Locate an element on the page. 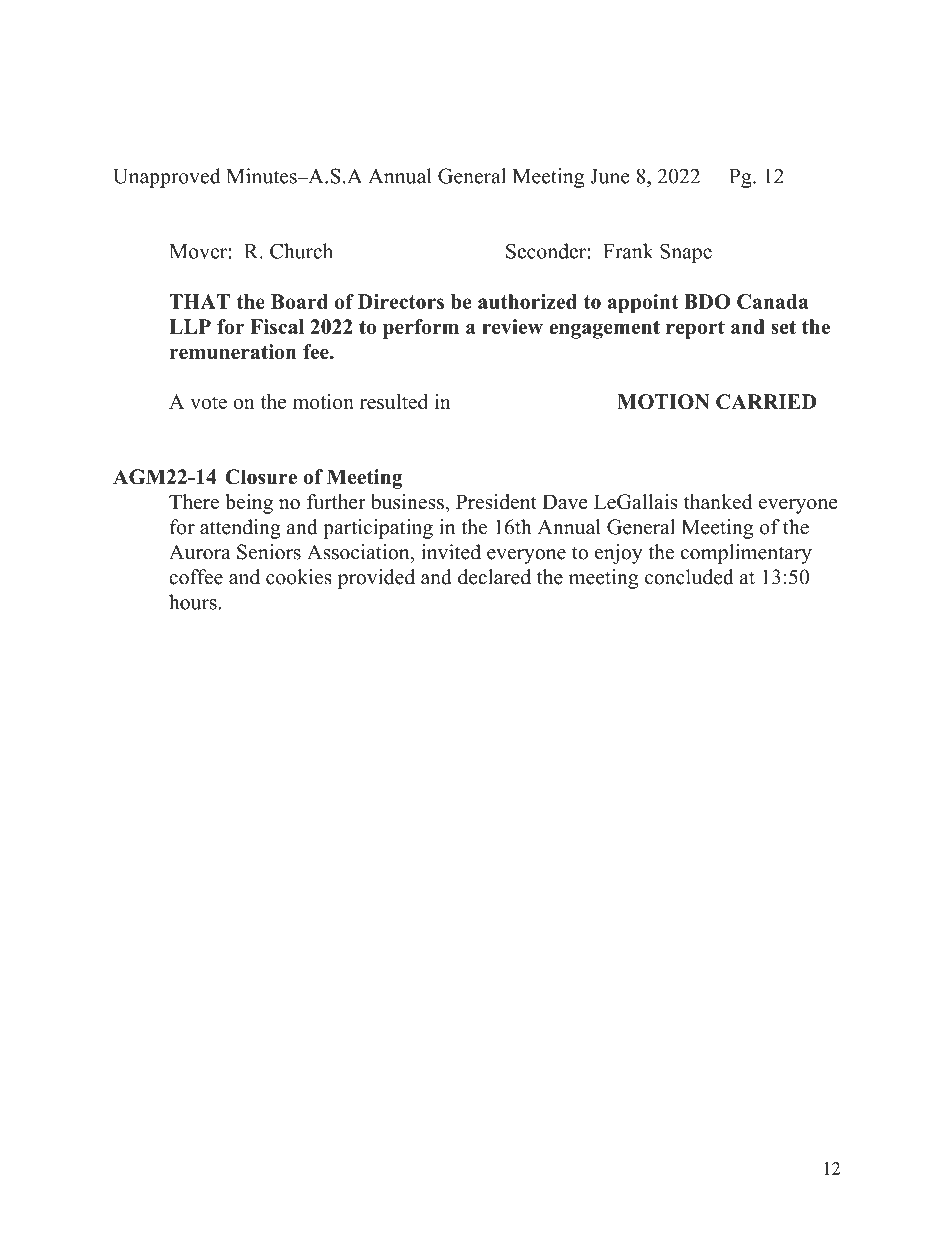  CARRIED is located at coordinates (766, 401).
